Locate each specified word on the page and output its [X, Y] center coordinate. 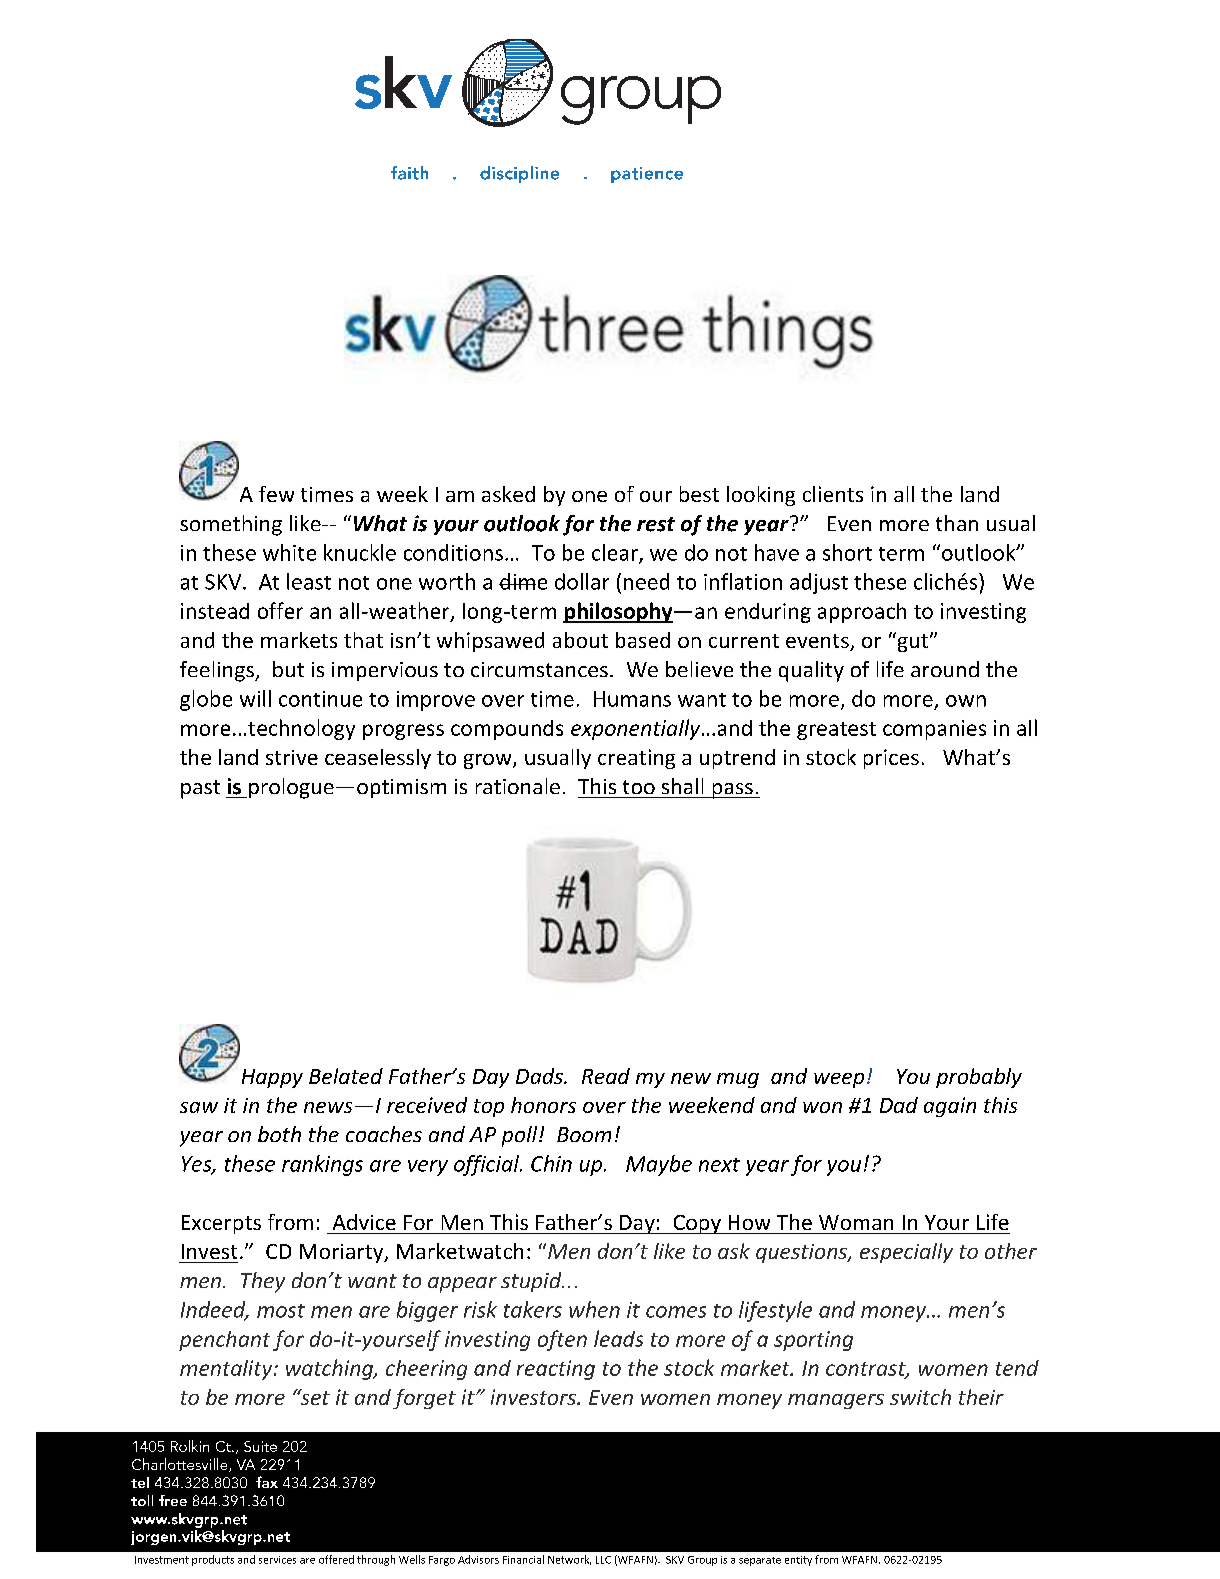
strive [292, 757]
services [277, 1560]
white [289, 552]
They [263, 1282]
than [957, 523]
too [639, 787]
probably [979, 1078]
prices [891, 759]
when [594, 1309]
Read [606, 1076]
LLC [603, 1560]
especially [906, 1253]
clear [616, 553]
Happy [272, 1078]
